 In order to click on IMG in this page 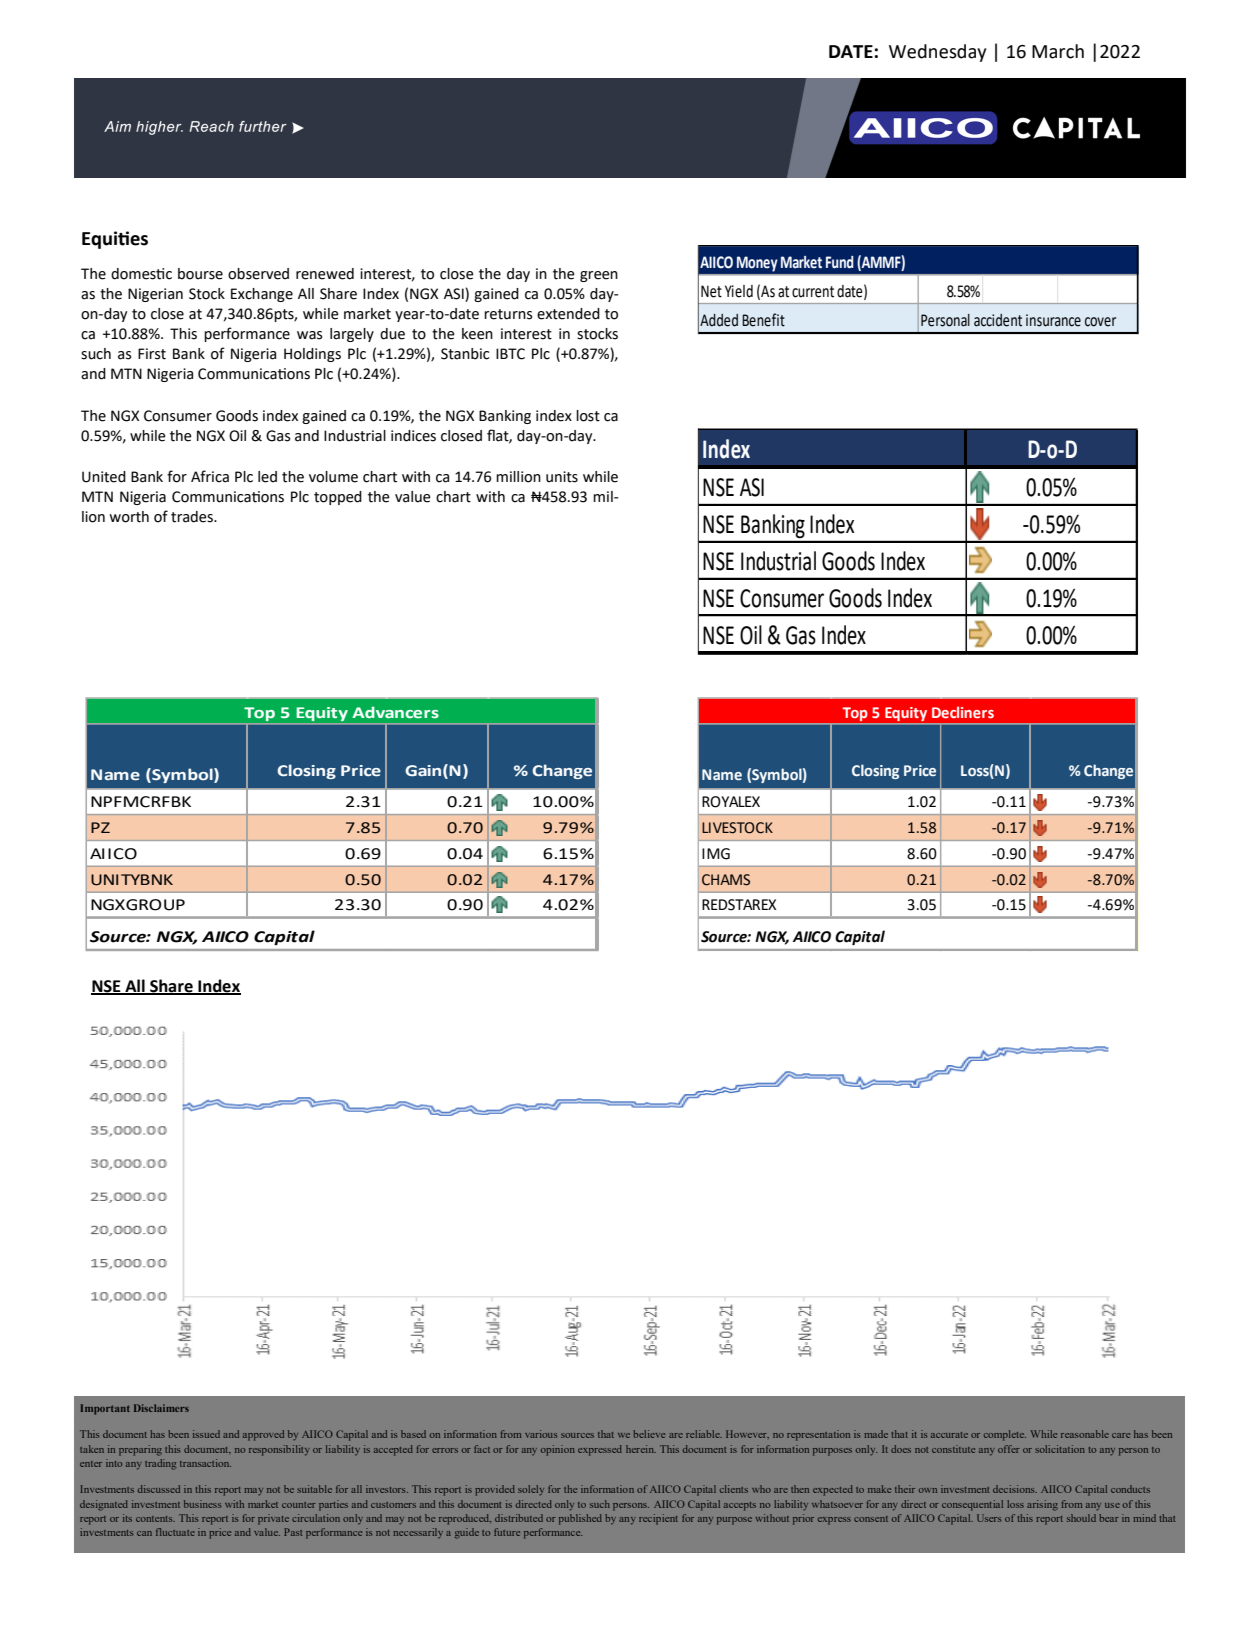, I will do `click(716, 854)`.
